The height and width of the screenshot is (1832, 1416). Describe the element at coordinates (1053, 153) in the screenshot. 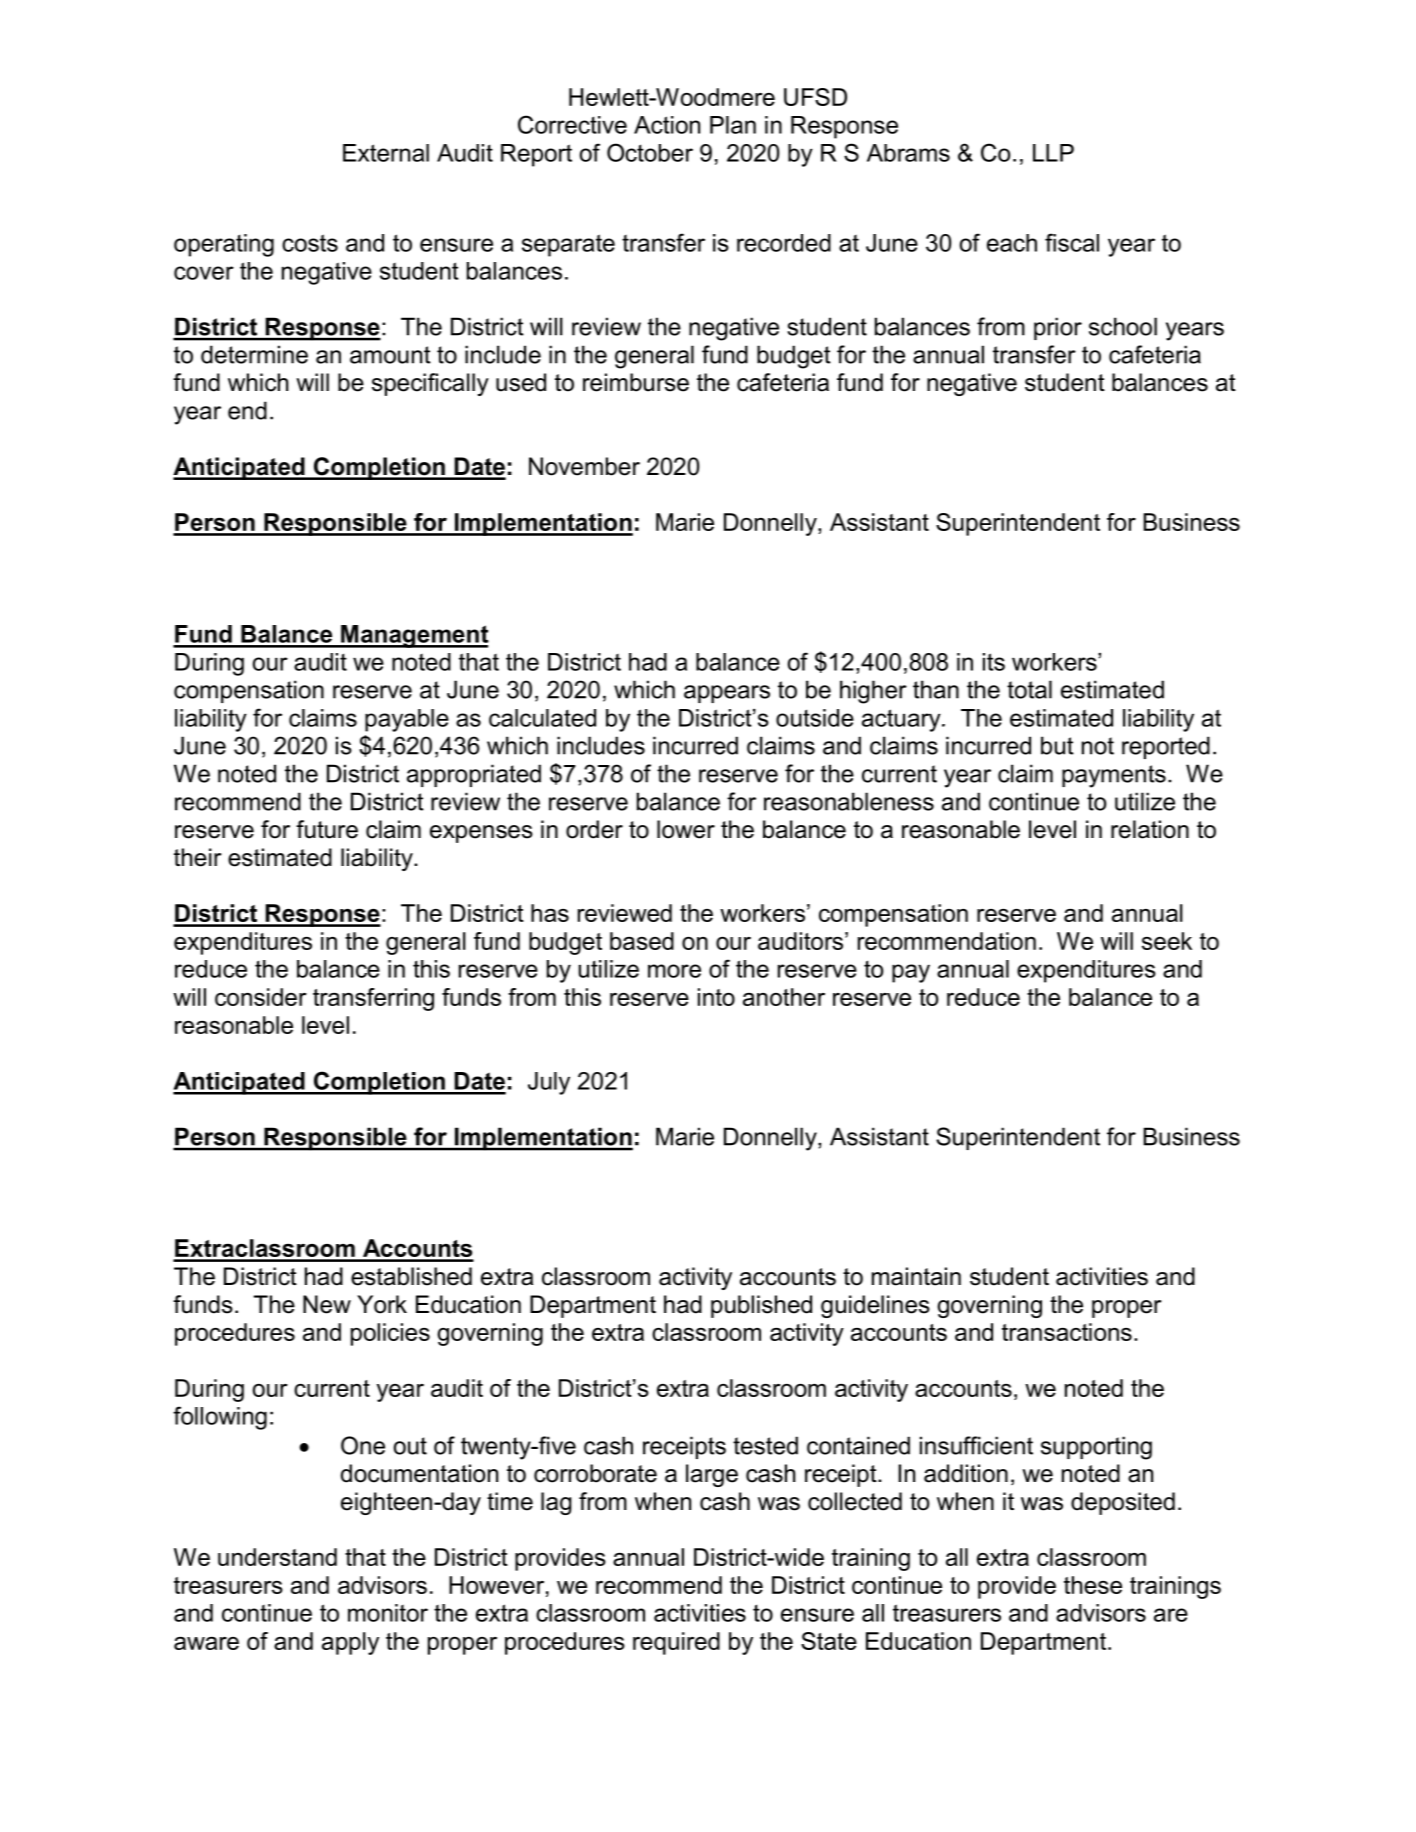

I see `LLP` at that location.
